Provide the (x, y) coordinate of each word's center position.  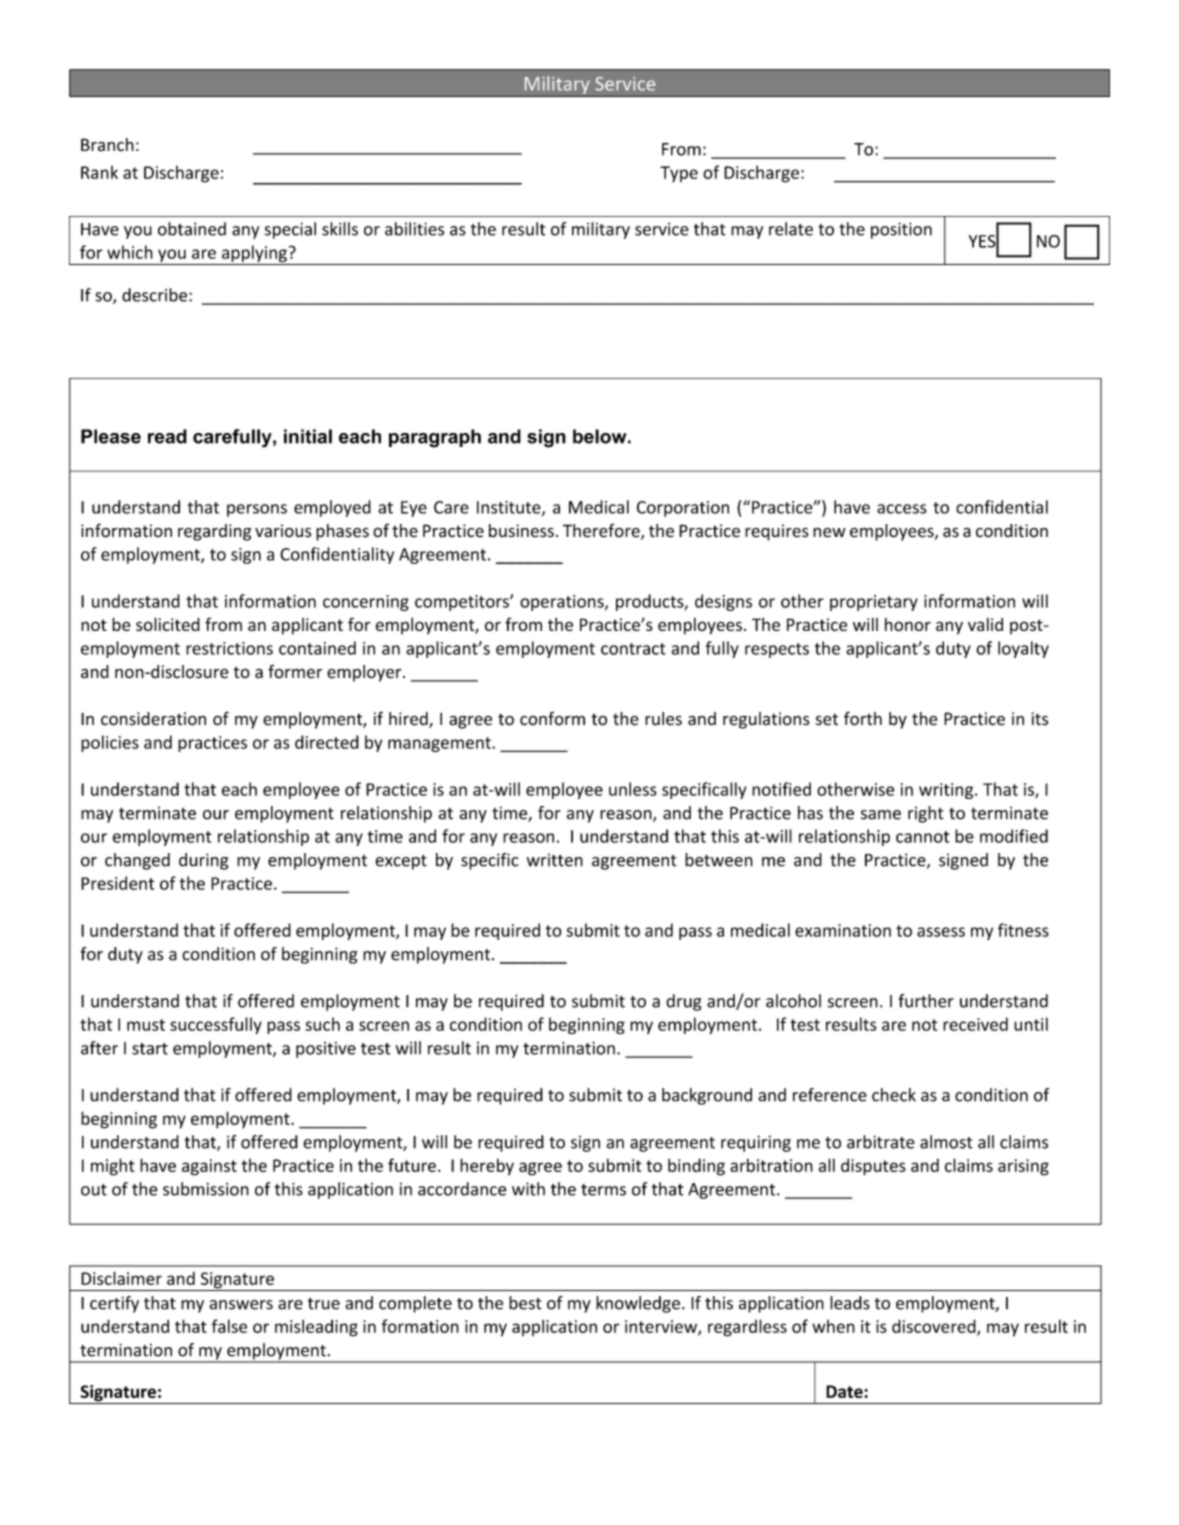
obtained (192, 229)
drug (683, 1002)
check (894, 1095)
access (902, 509)
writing (947, 791)
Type (679, 174)
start (150, 1049)
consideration (153, 719)
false (229, 1326)
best (525, 1303)
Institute (510, 508)
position (901, 230)
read (167, 436)
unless (633, 789)
